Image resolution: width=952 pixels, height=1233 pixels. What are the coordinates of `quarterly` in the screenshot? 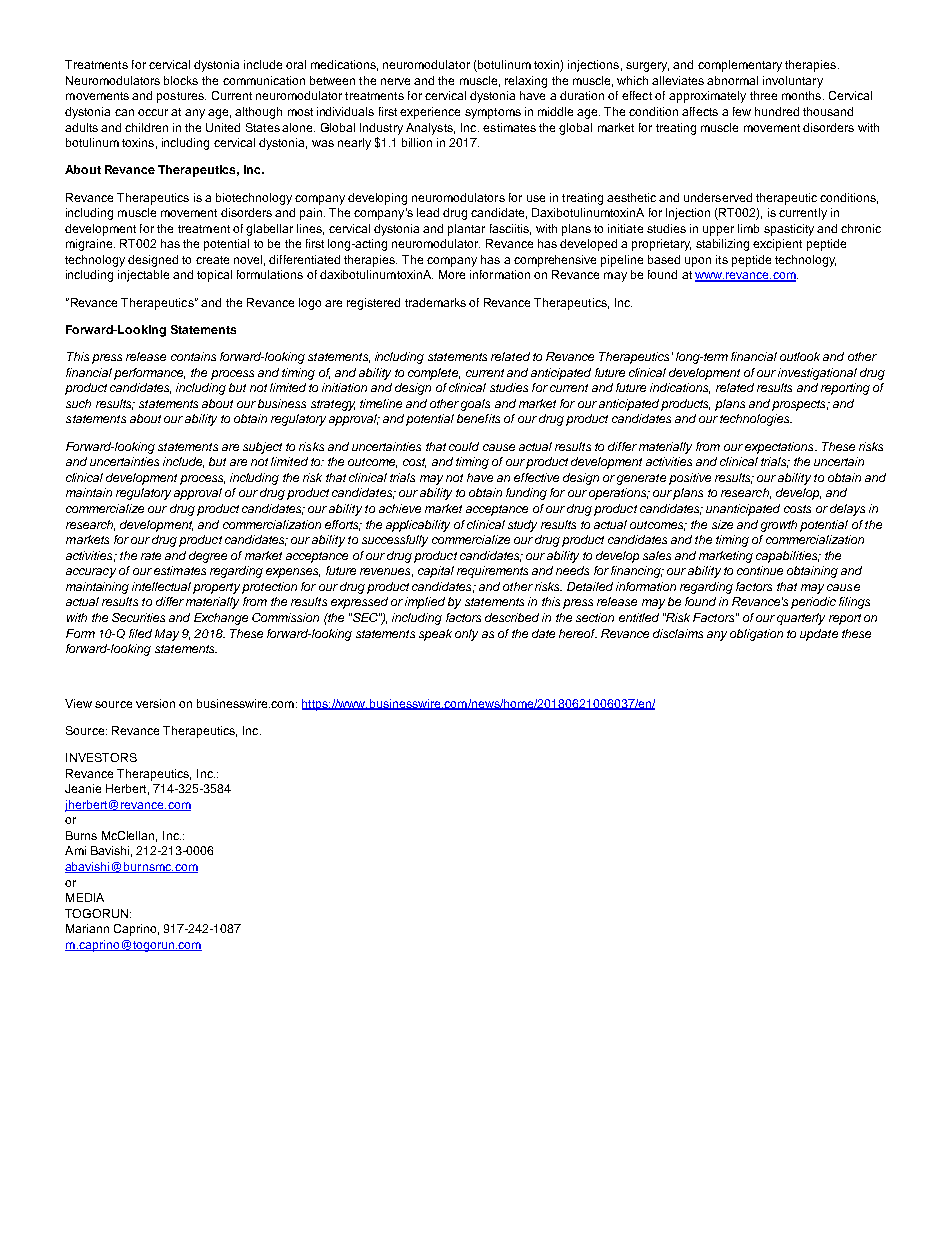 It's located at (801, 619).
